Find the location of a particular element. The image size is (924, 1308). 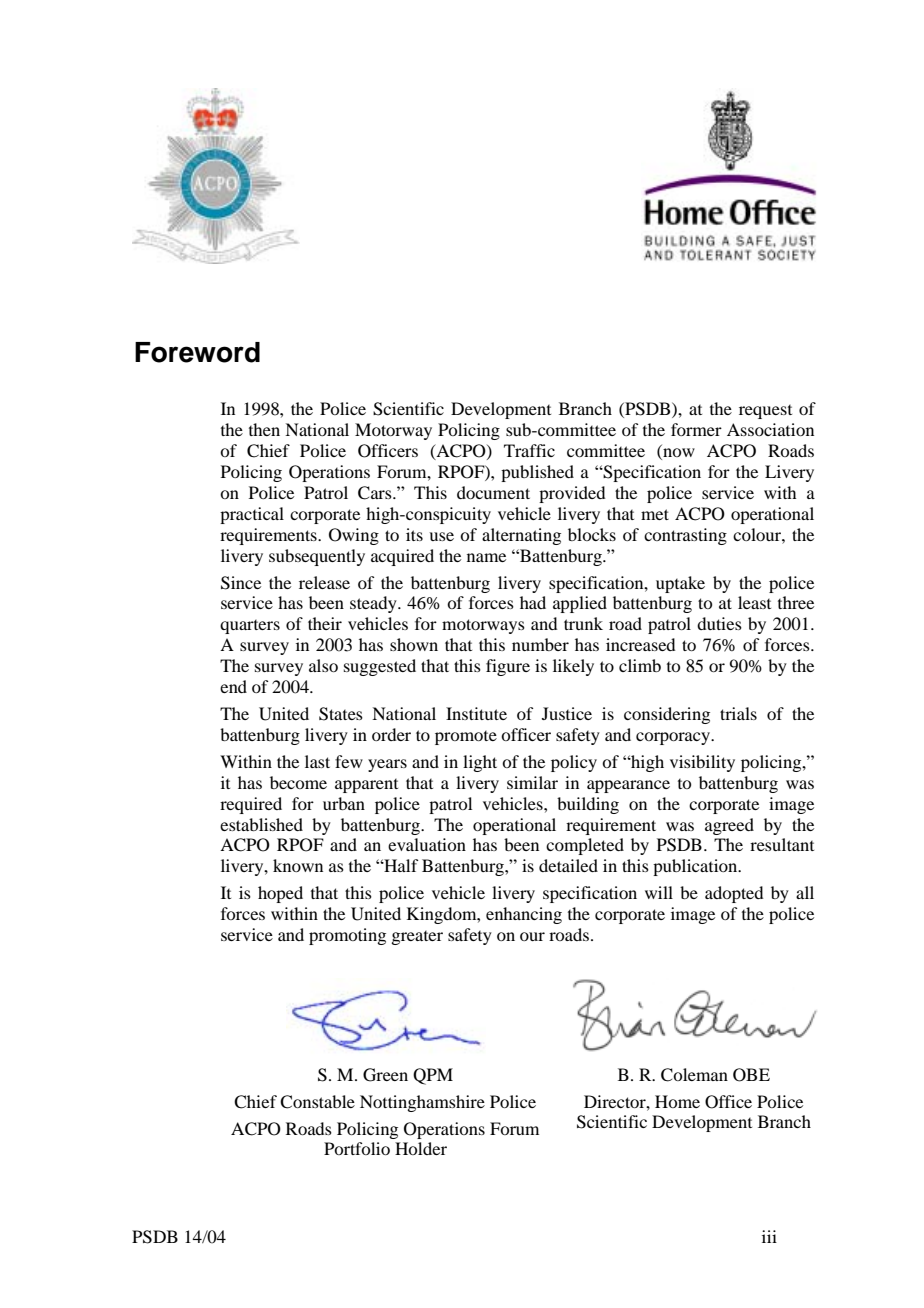

had is located at coordinates (533, 602).
